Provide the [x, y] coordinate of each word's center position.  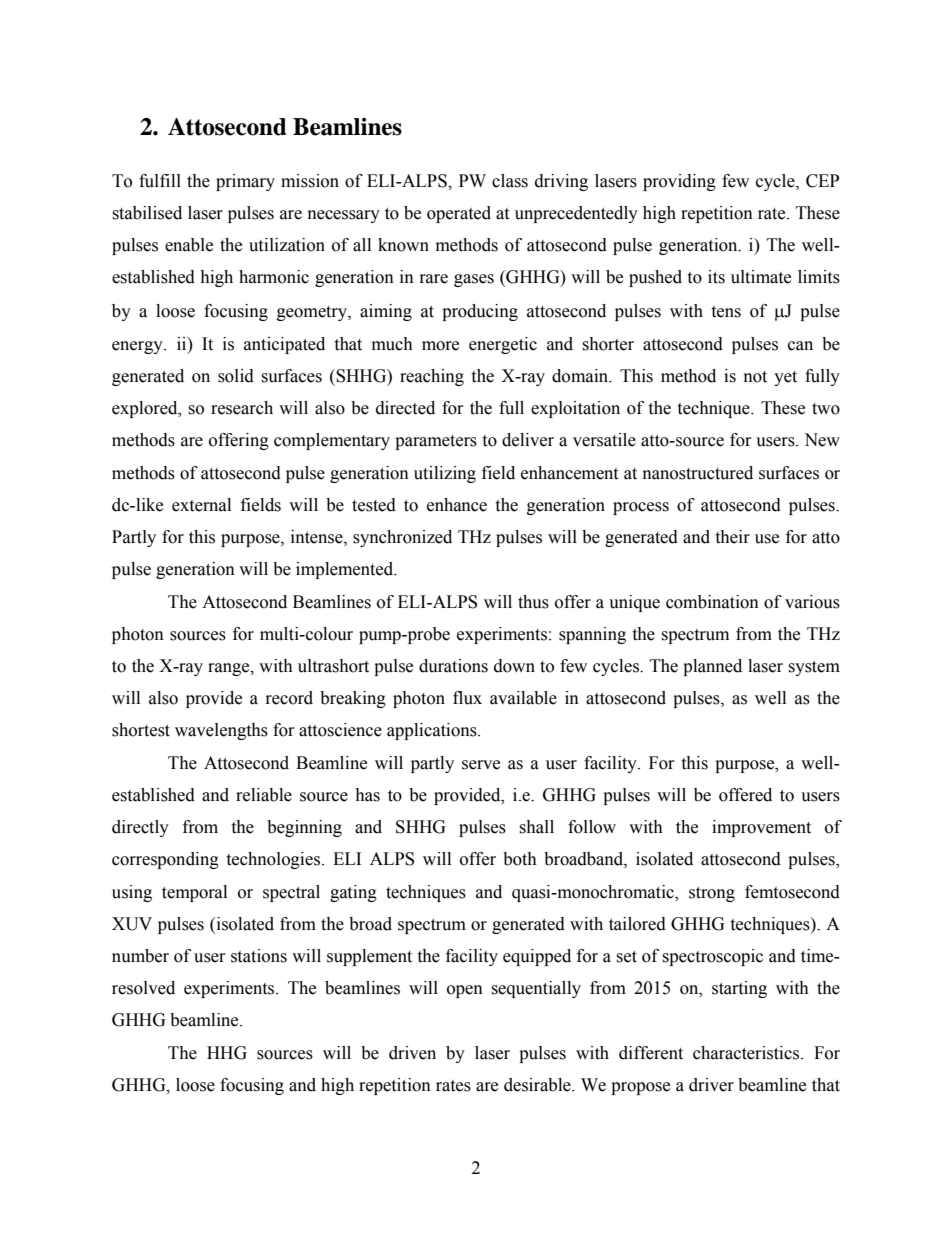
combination [712, 602]
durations [453, 666]
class [510, 181]
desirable [538, 1085]
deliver [528, 440]
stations [259, 956]
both [520, 859]
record [289, 698]
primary [245, 182]
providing [679, 182]
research [242, 408]
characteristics [747, 1053]
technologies [273, 860]
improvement [761, 828]
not [755, 377]
